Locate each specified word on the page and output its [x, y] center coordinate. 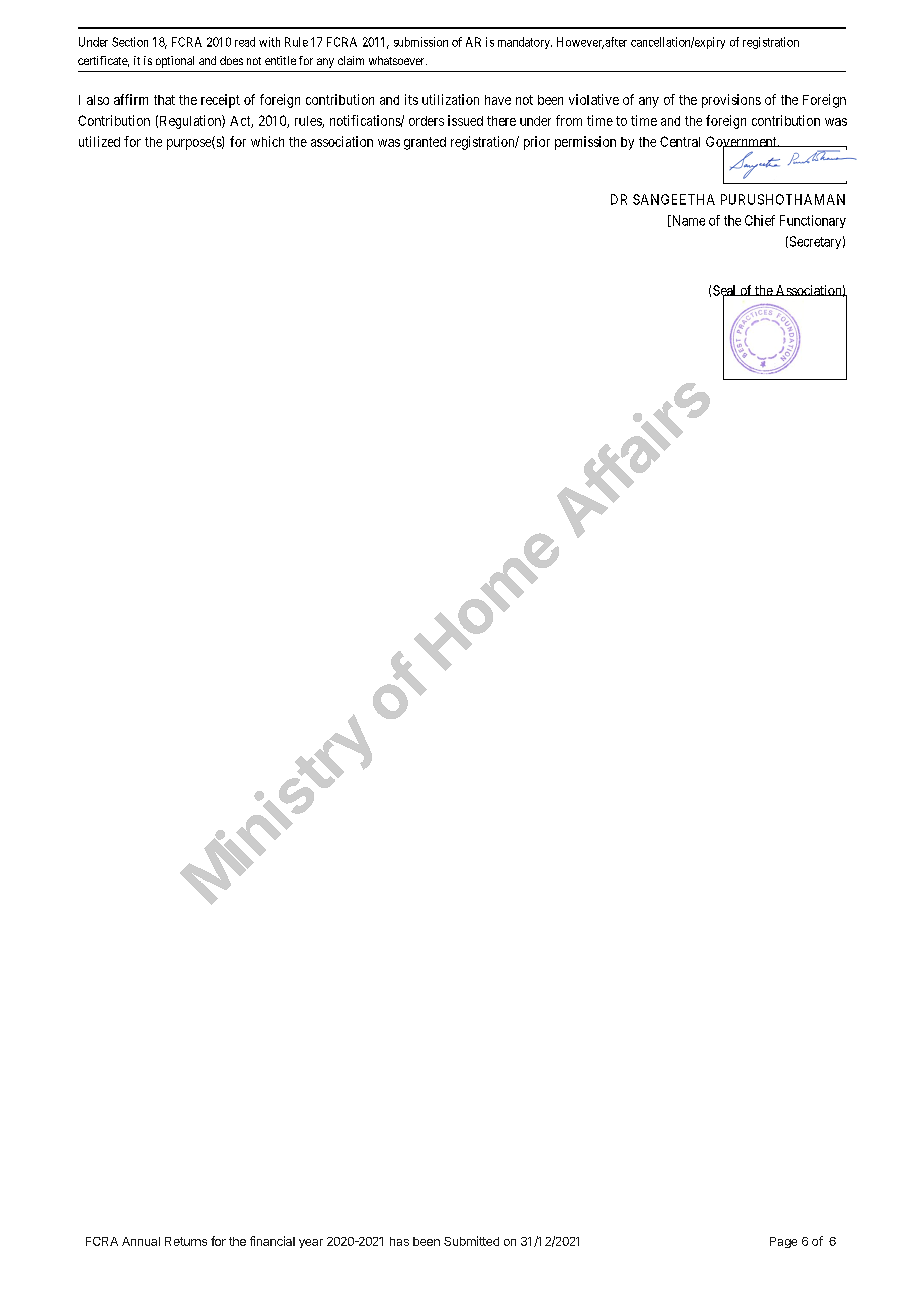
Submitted [471, 1241]
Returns [186, 1241]
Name [687, 221]
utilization [450, 99]
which [267, 141]
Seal [726, 291]
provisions [731, 101]
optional [175, 62]
